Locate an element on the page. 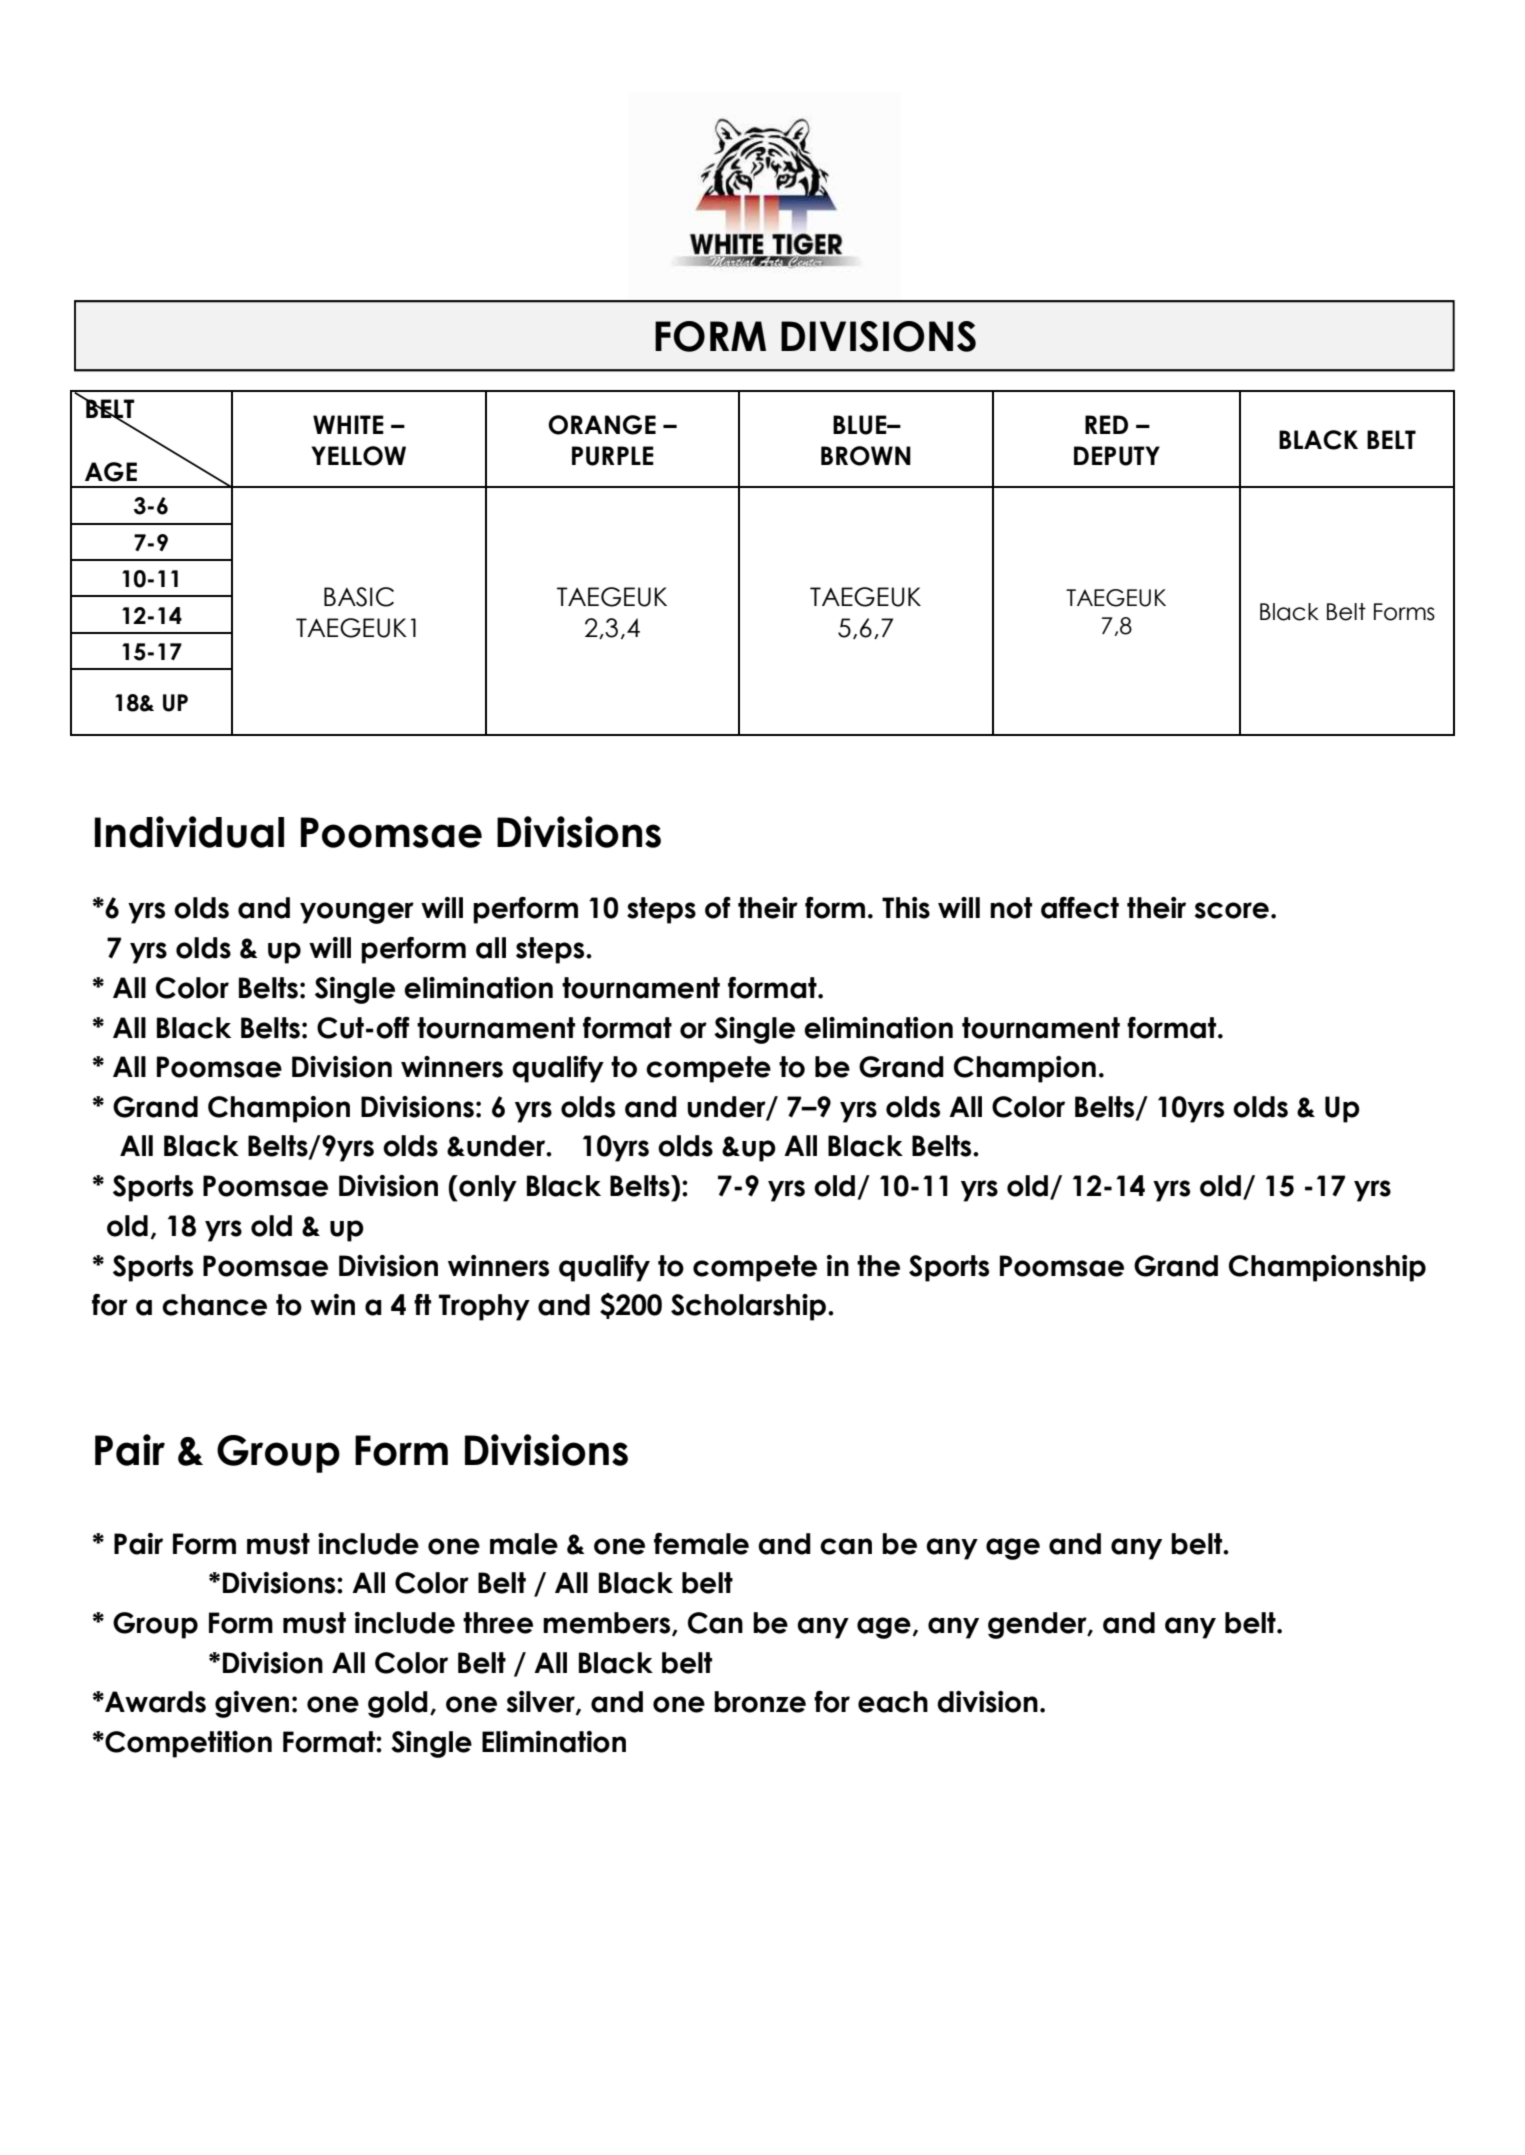 The image size is (1525, 2155). only is located at coordinates (487, 1188).
